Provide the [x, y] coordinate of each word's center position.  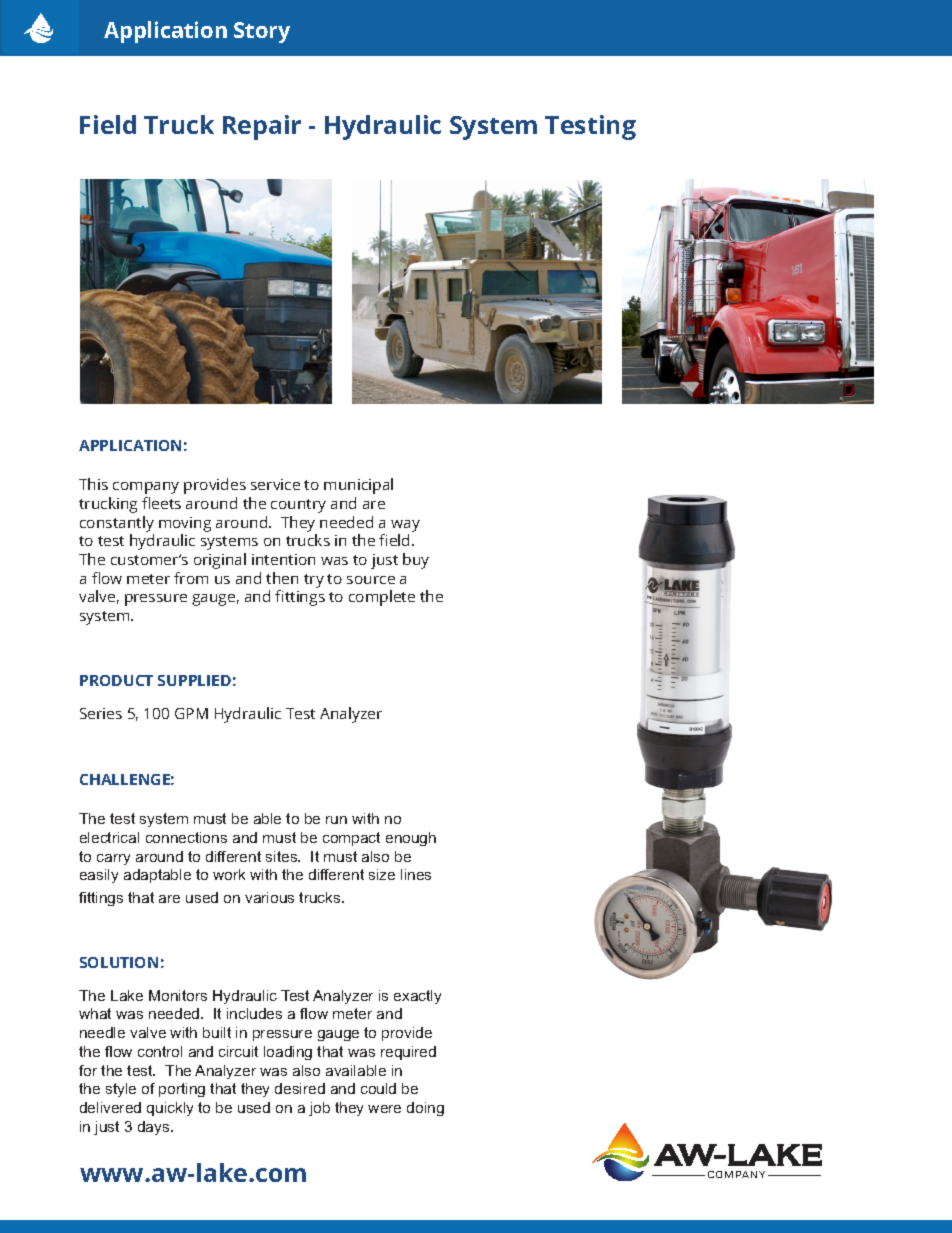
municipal [358, 486]
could [378, 1088]
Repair [262, 127]
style [121, 1090]
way [405, 526]
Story [262, 32]
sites [283, 856]
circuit [238, 1051]
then [282, 578]
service [275, 484]
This [93, 484]
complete [382, 598]
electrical [109, 837]
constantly [117, 524]
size [382, 874]
